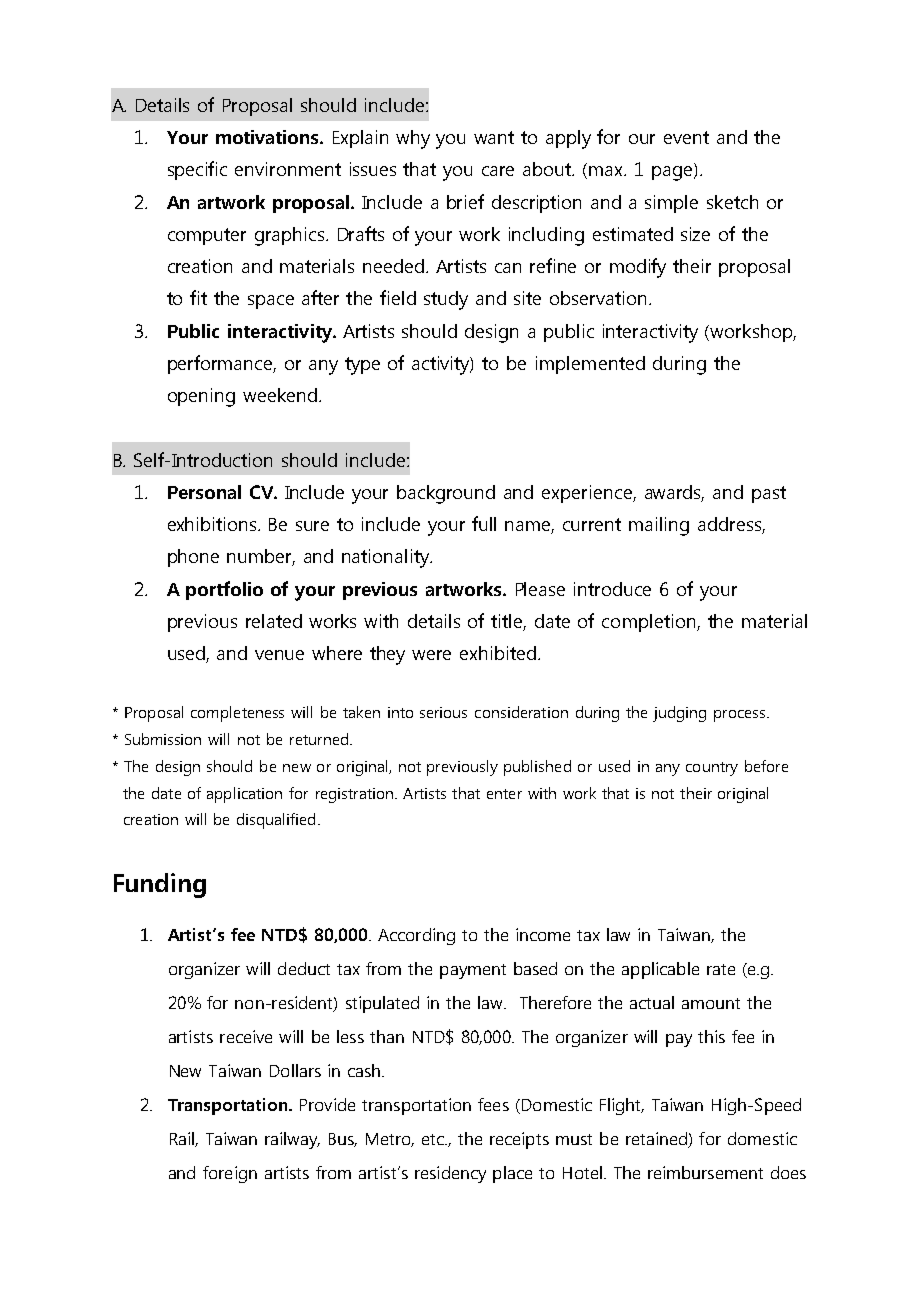 The width and height of the screenshot is (924, 1308). I want to click on foreign, so click(230, 1174).
